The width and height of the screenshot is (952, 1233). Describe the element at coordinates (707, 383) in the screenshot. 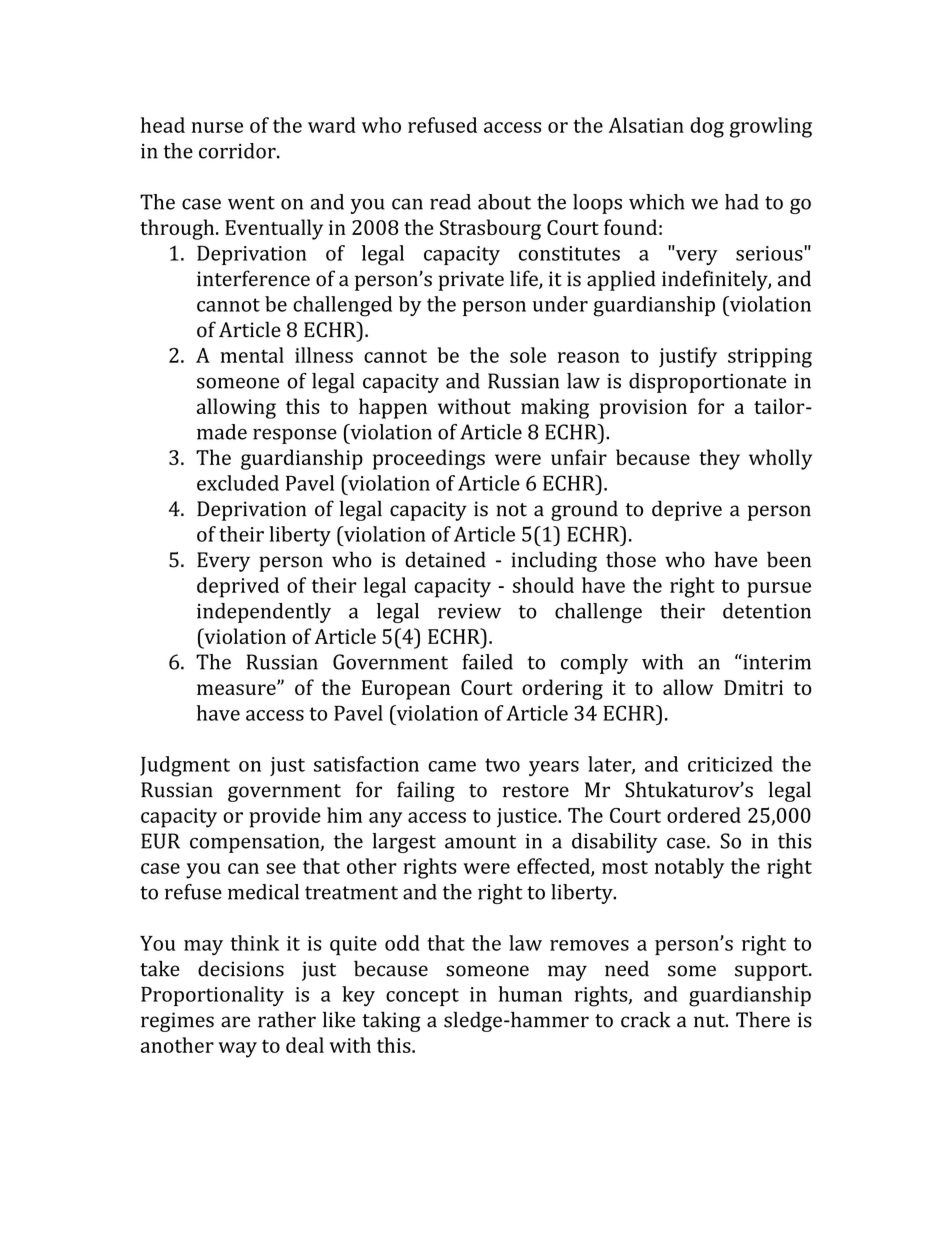

I see `disproportionate` at that location.
